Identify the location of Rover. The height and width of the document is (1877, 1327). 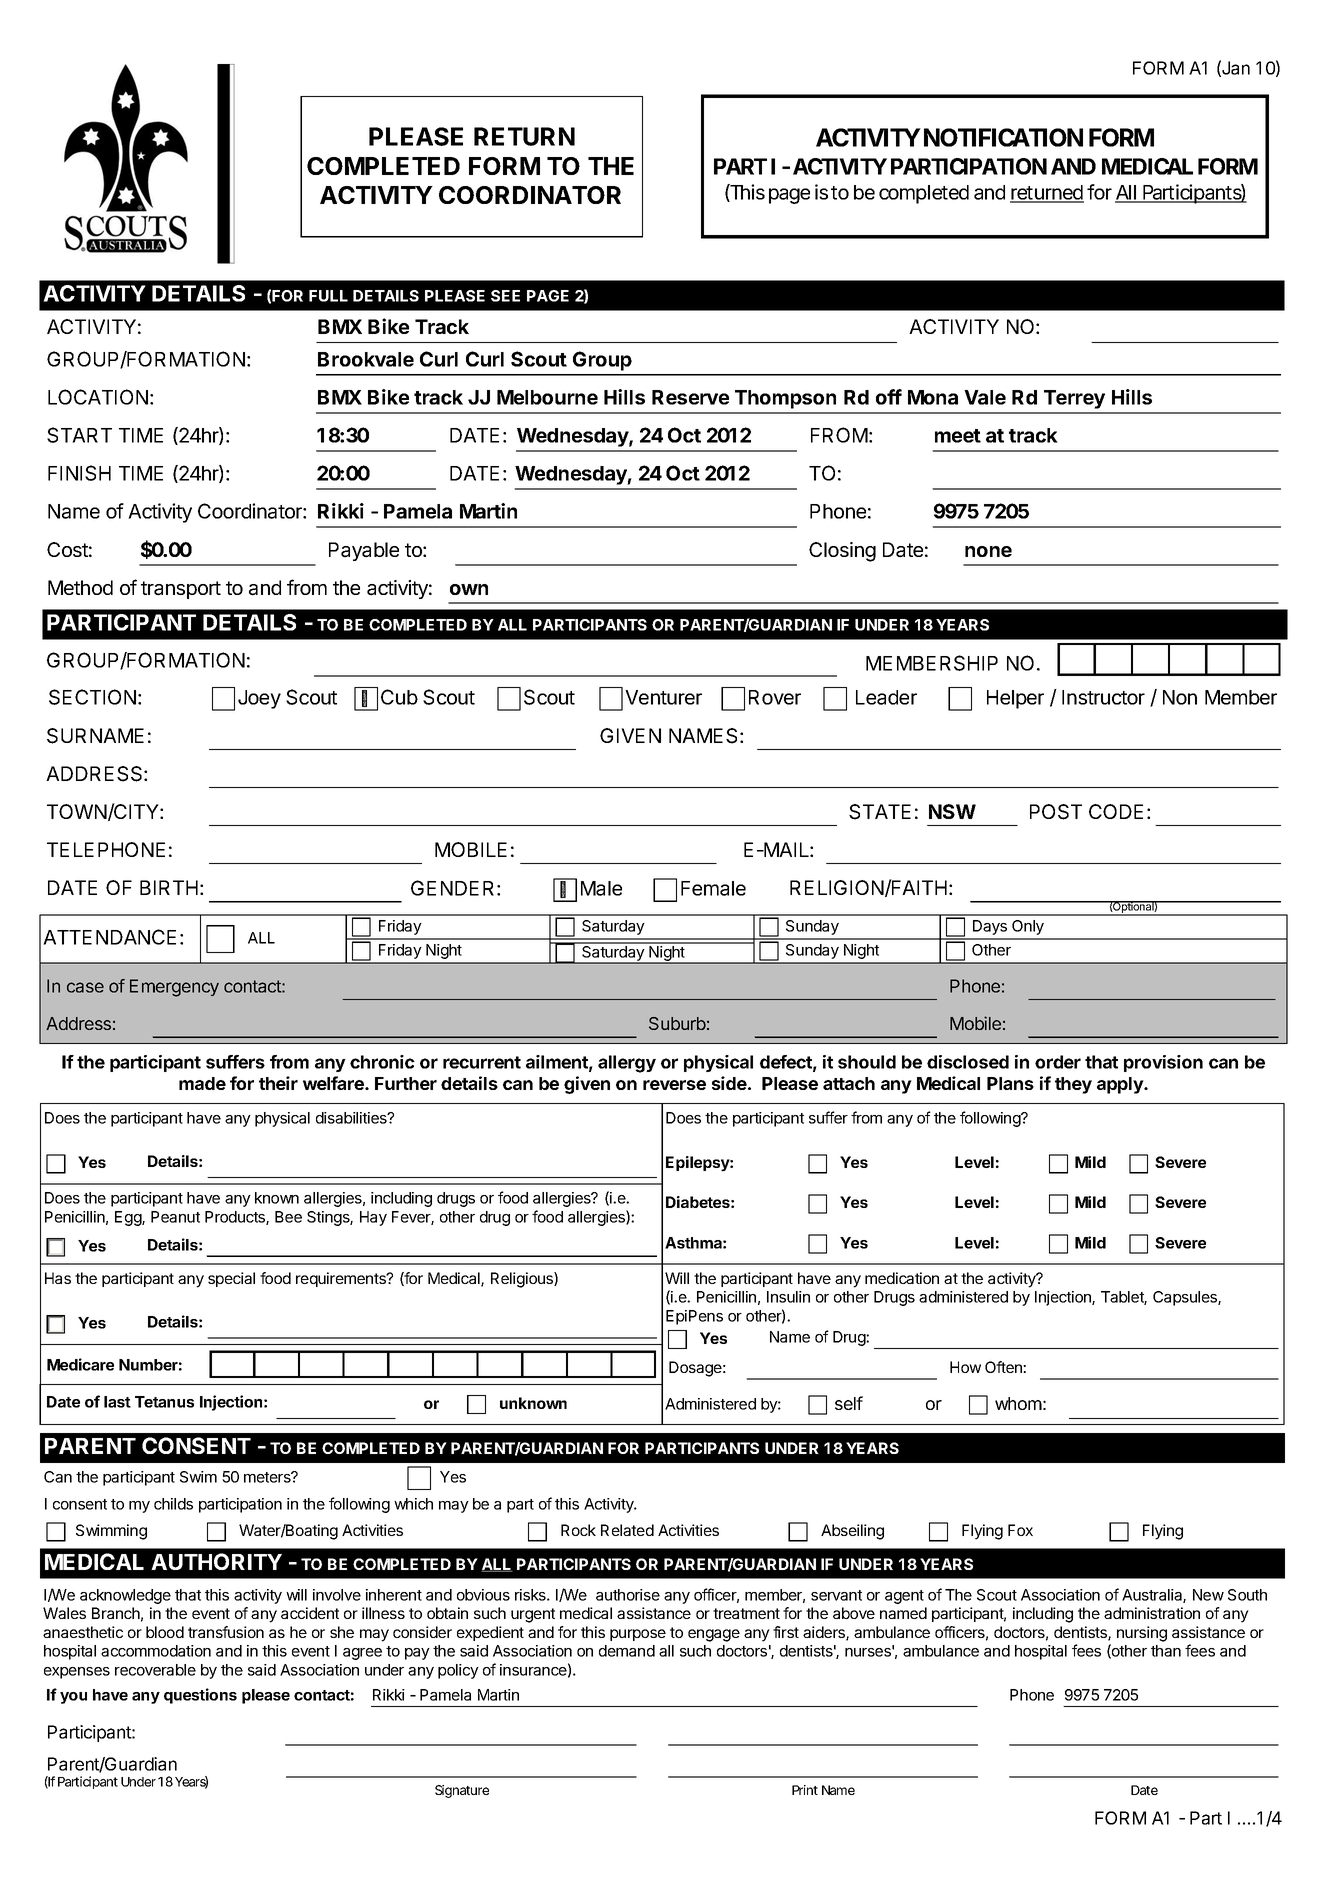
(775, 697).
